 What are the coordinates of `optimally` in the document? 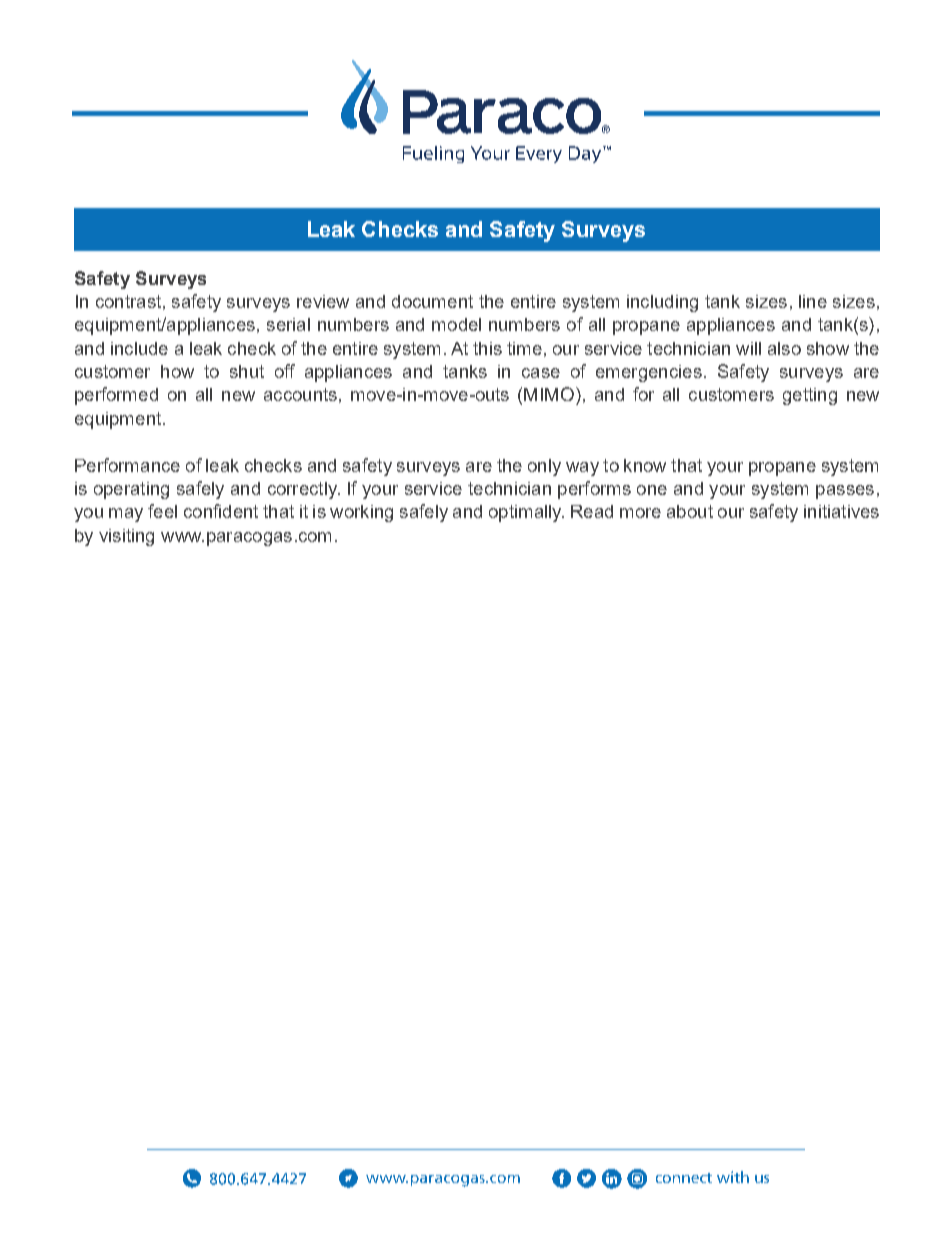 It's located at (526, 513).
